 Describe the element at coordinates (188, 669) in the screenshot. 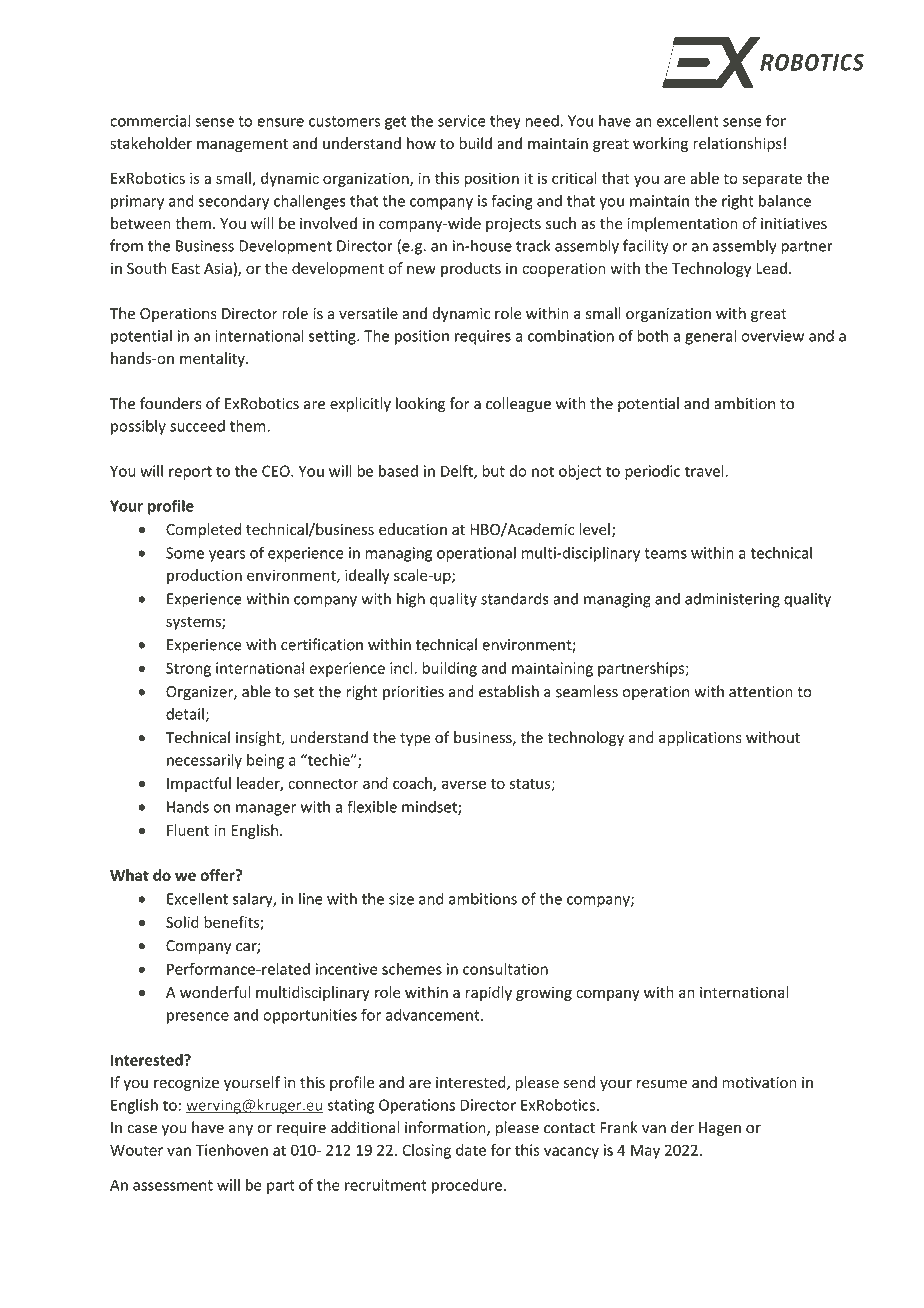

I see `Strong` at that location.
